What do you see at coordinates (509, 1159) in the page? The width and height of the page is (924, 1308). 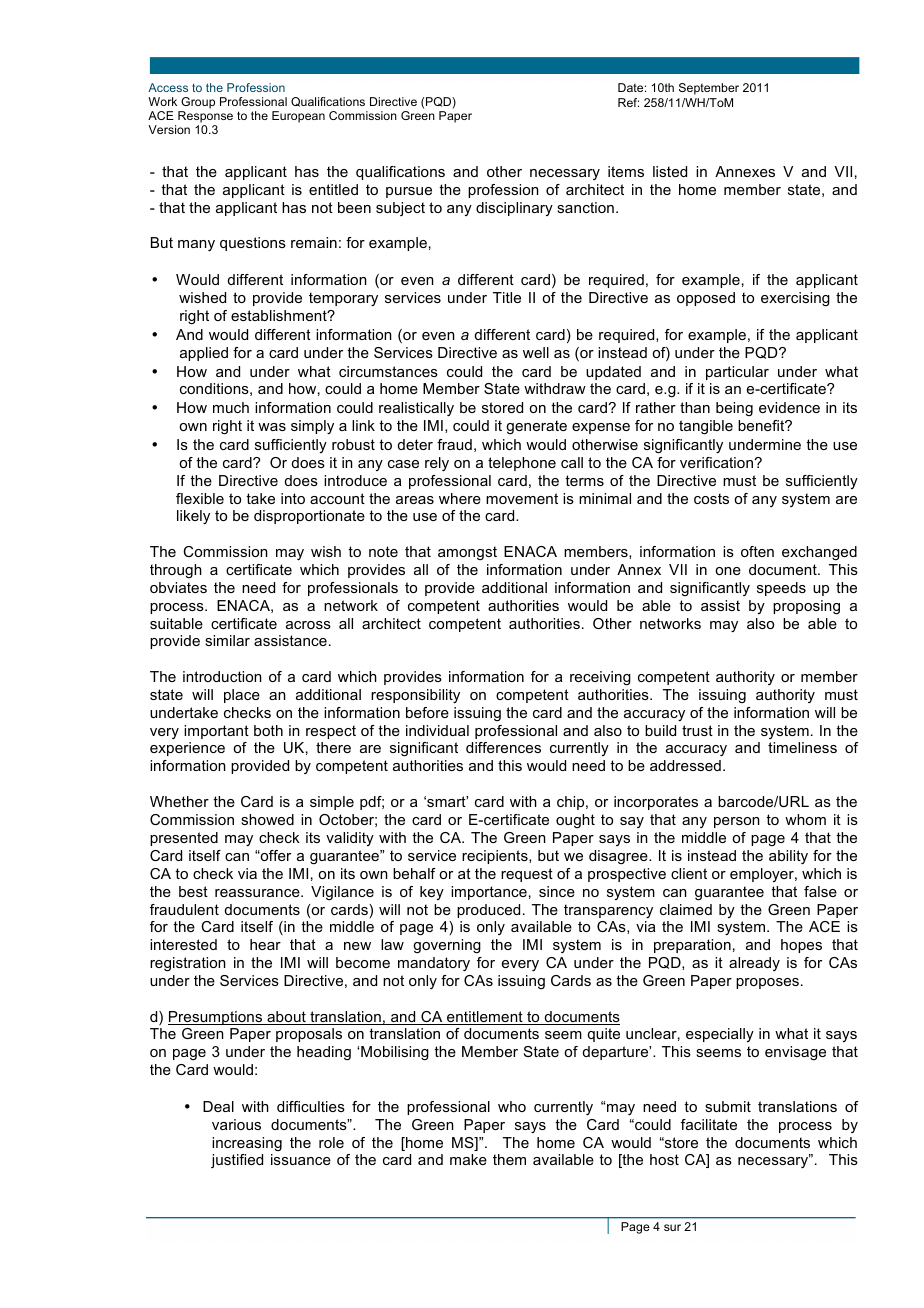 I see `them` at bounding box center [509, 1159].
